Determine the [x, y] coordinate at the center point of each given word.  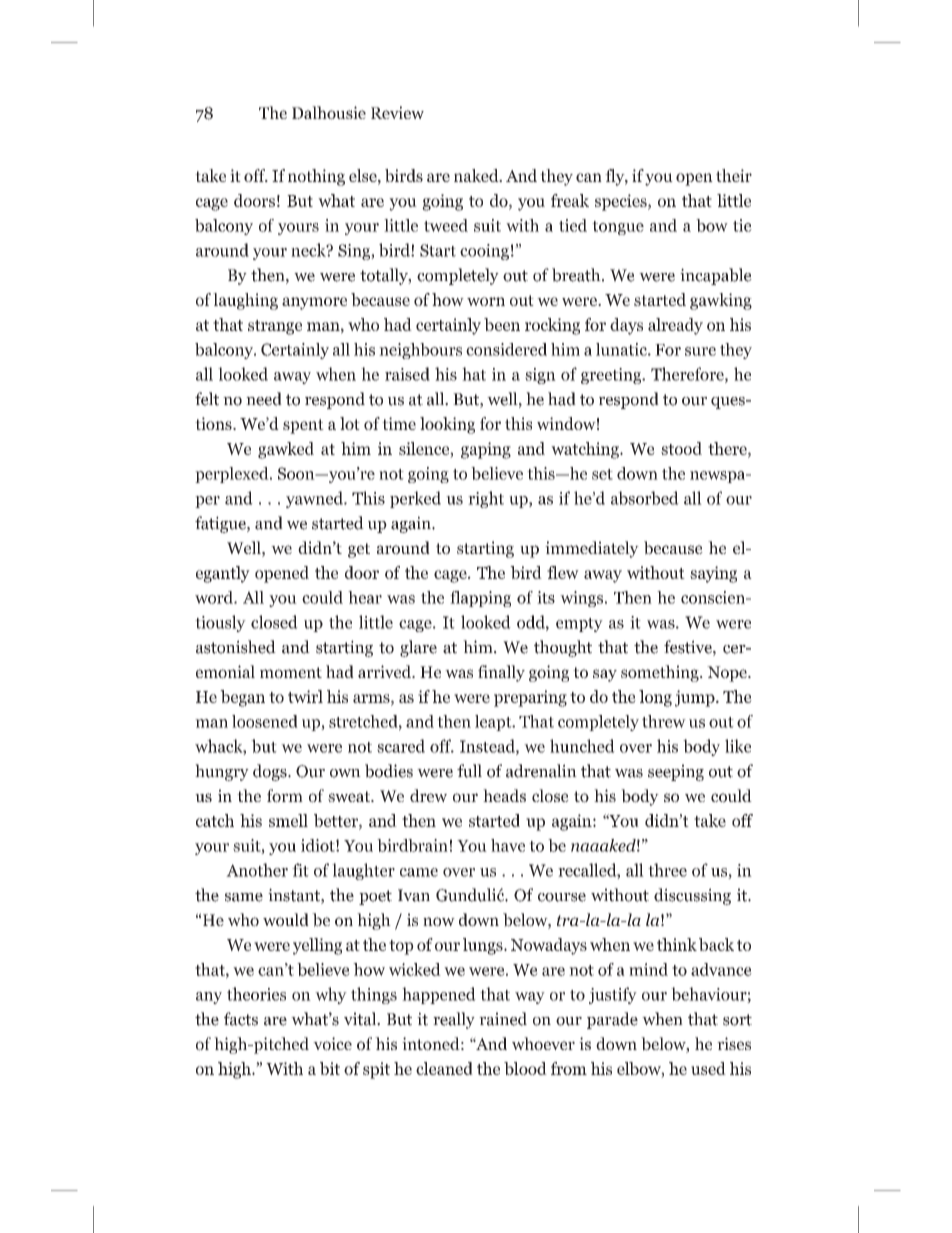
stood [681, 448]
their [734, 175]
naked [477, 175]
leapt [494, 723]
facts [241, 1019]
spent [303, 426]
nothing [316, 177]
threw [664, 721]
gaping [486, 450]
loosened [265, 721]
